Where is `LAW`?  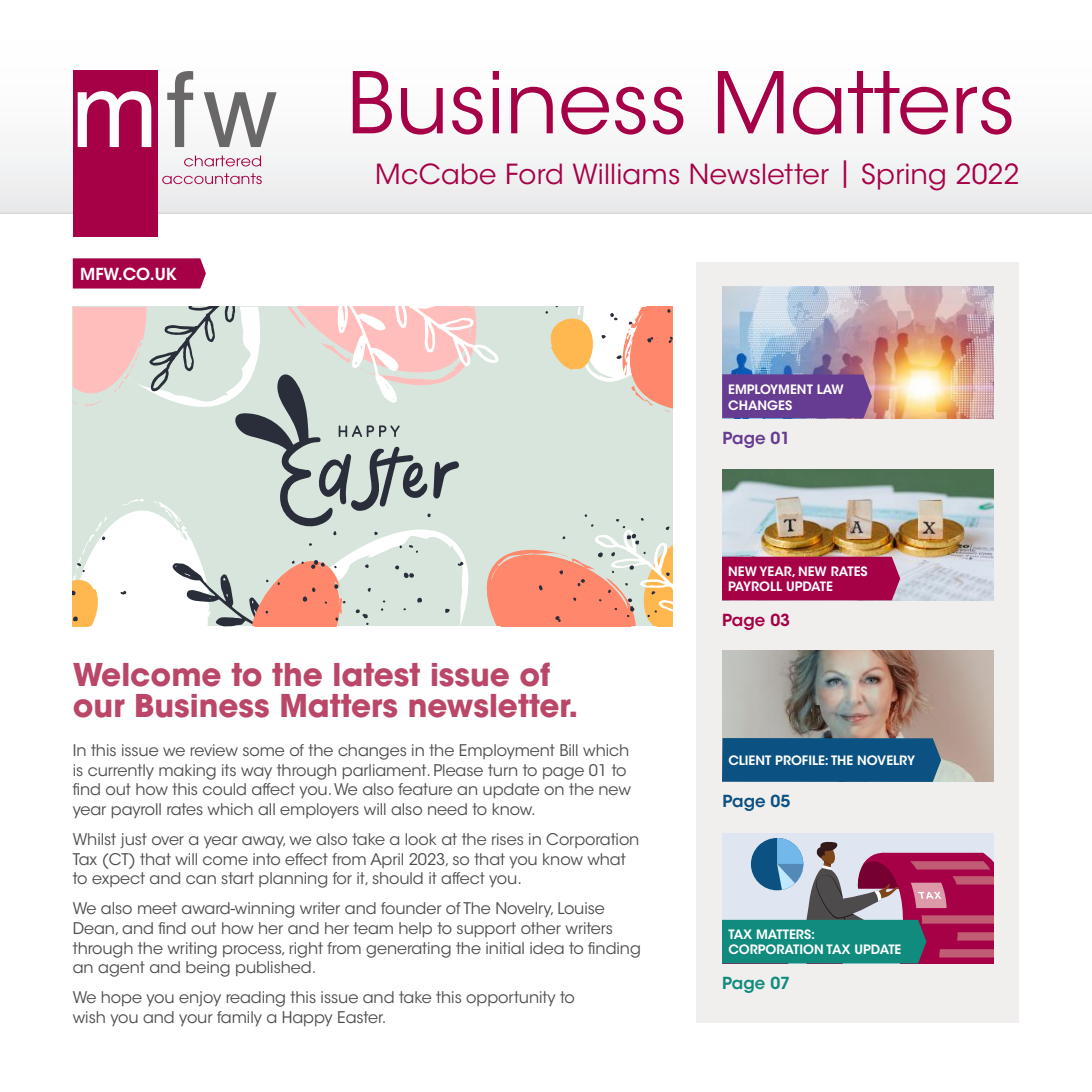
LAW is located at coordinates (830, 389).
